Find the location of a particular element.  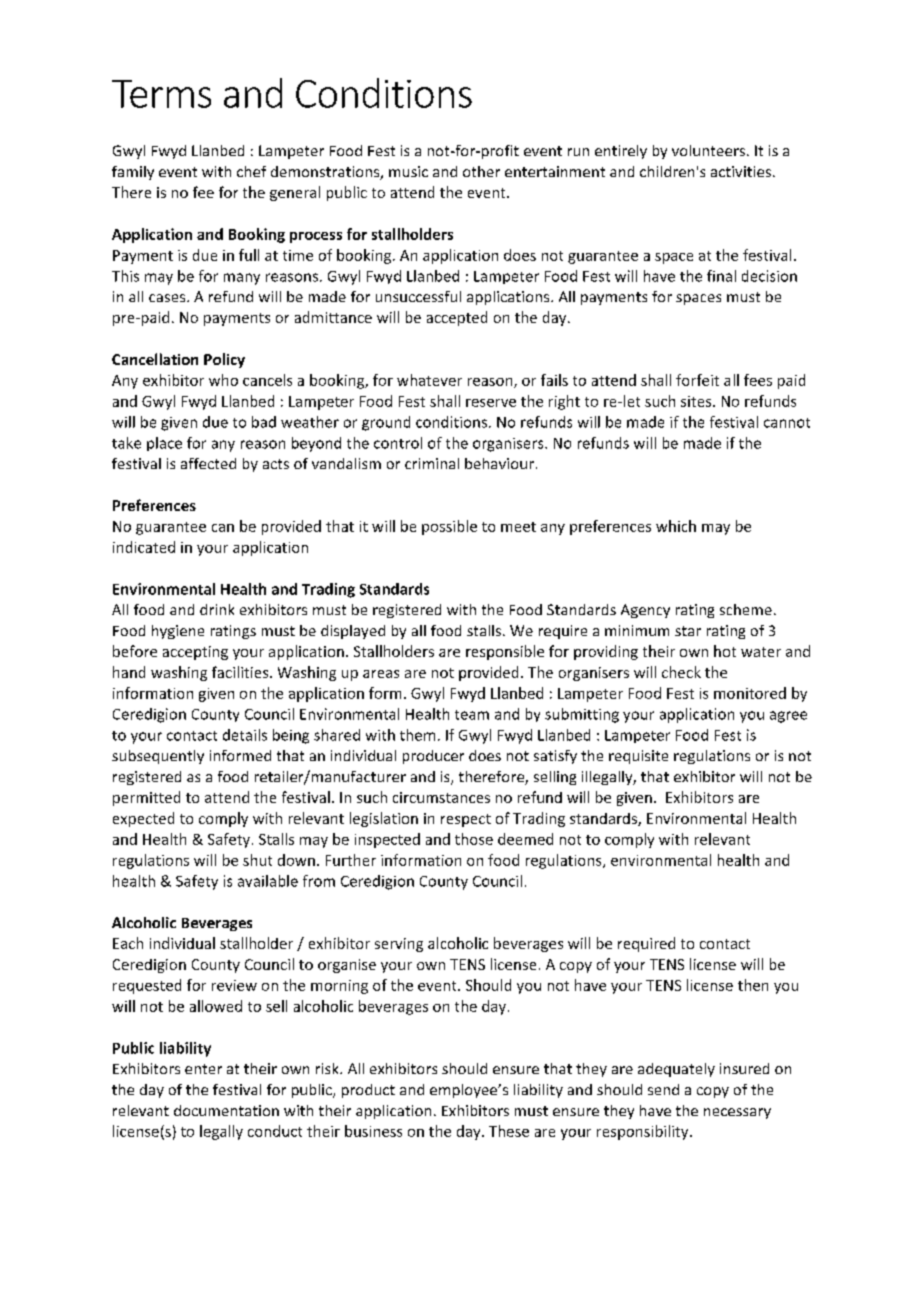

whatever is located at coordinates (429, 380).
